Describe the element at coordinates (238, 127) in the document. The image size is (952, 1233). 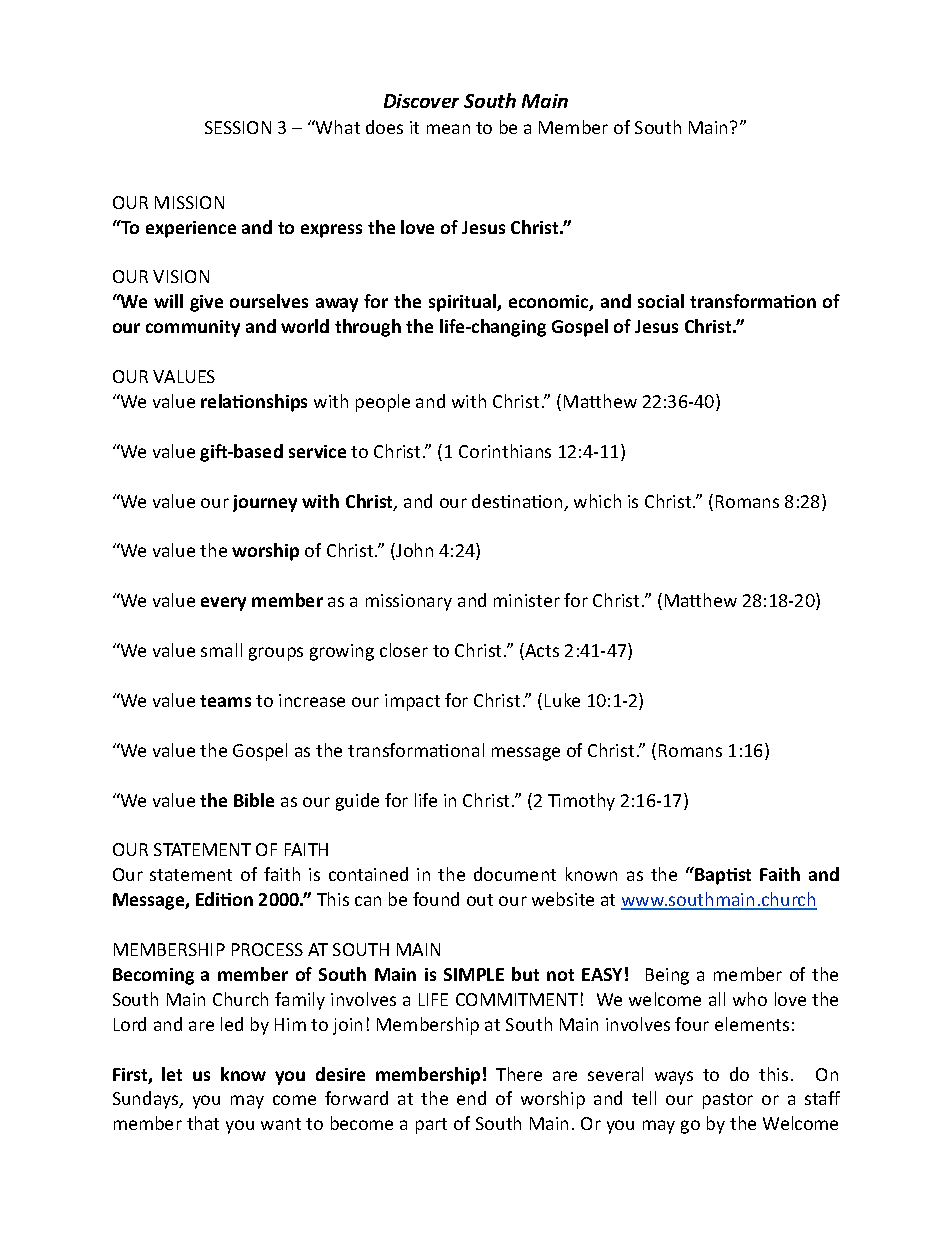
I see `SESSION` at that location.
